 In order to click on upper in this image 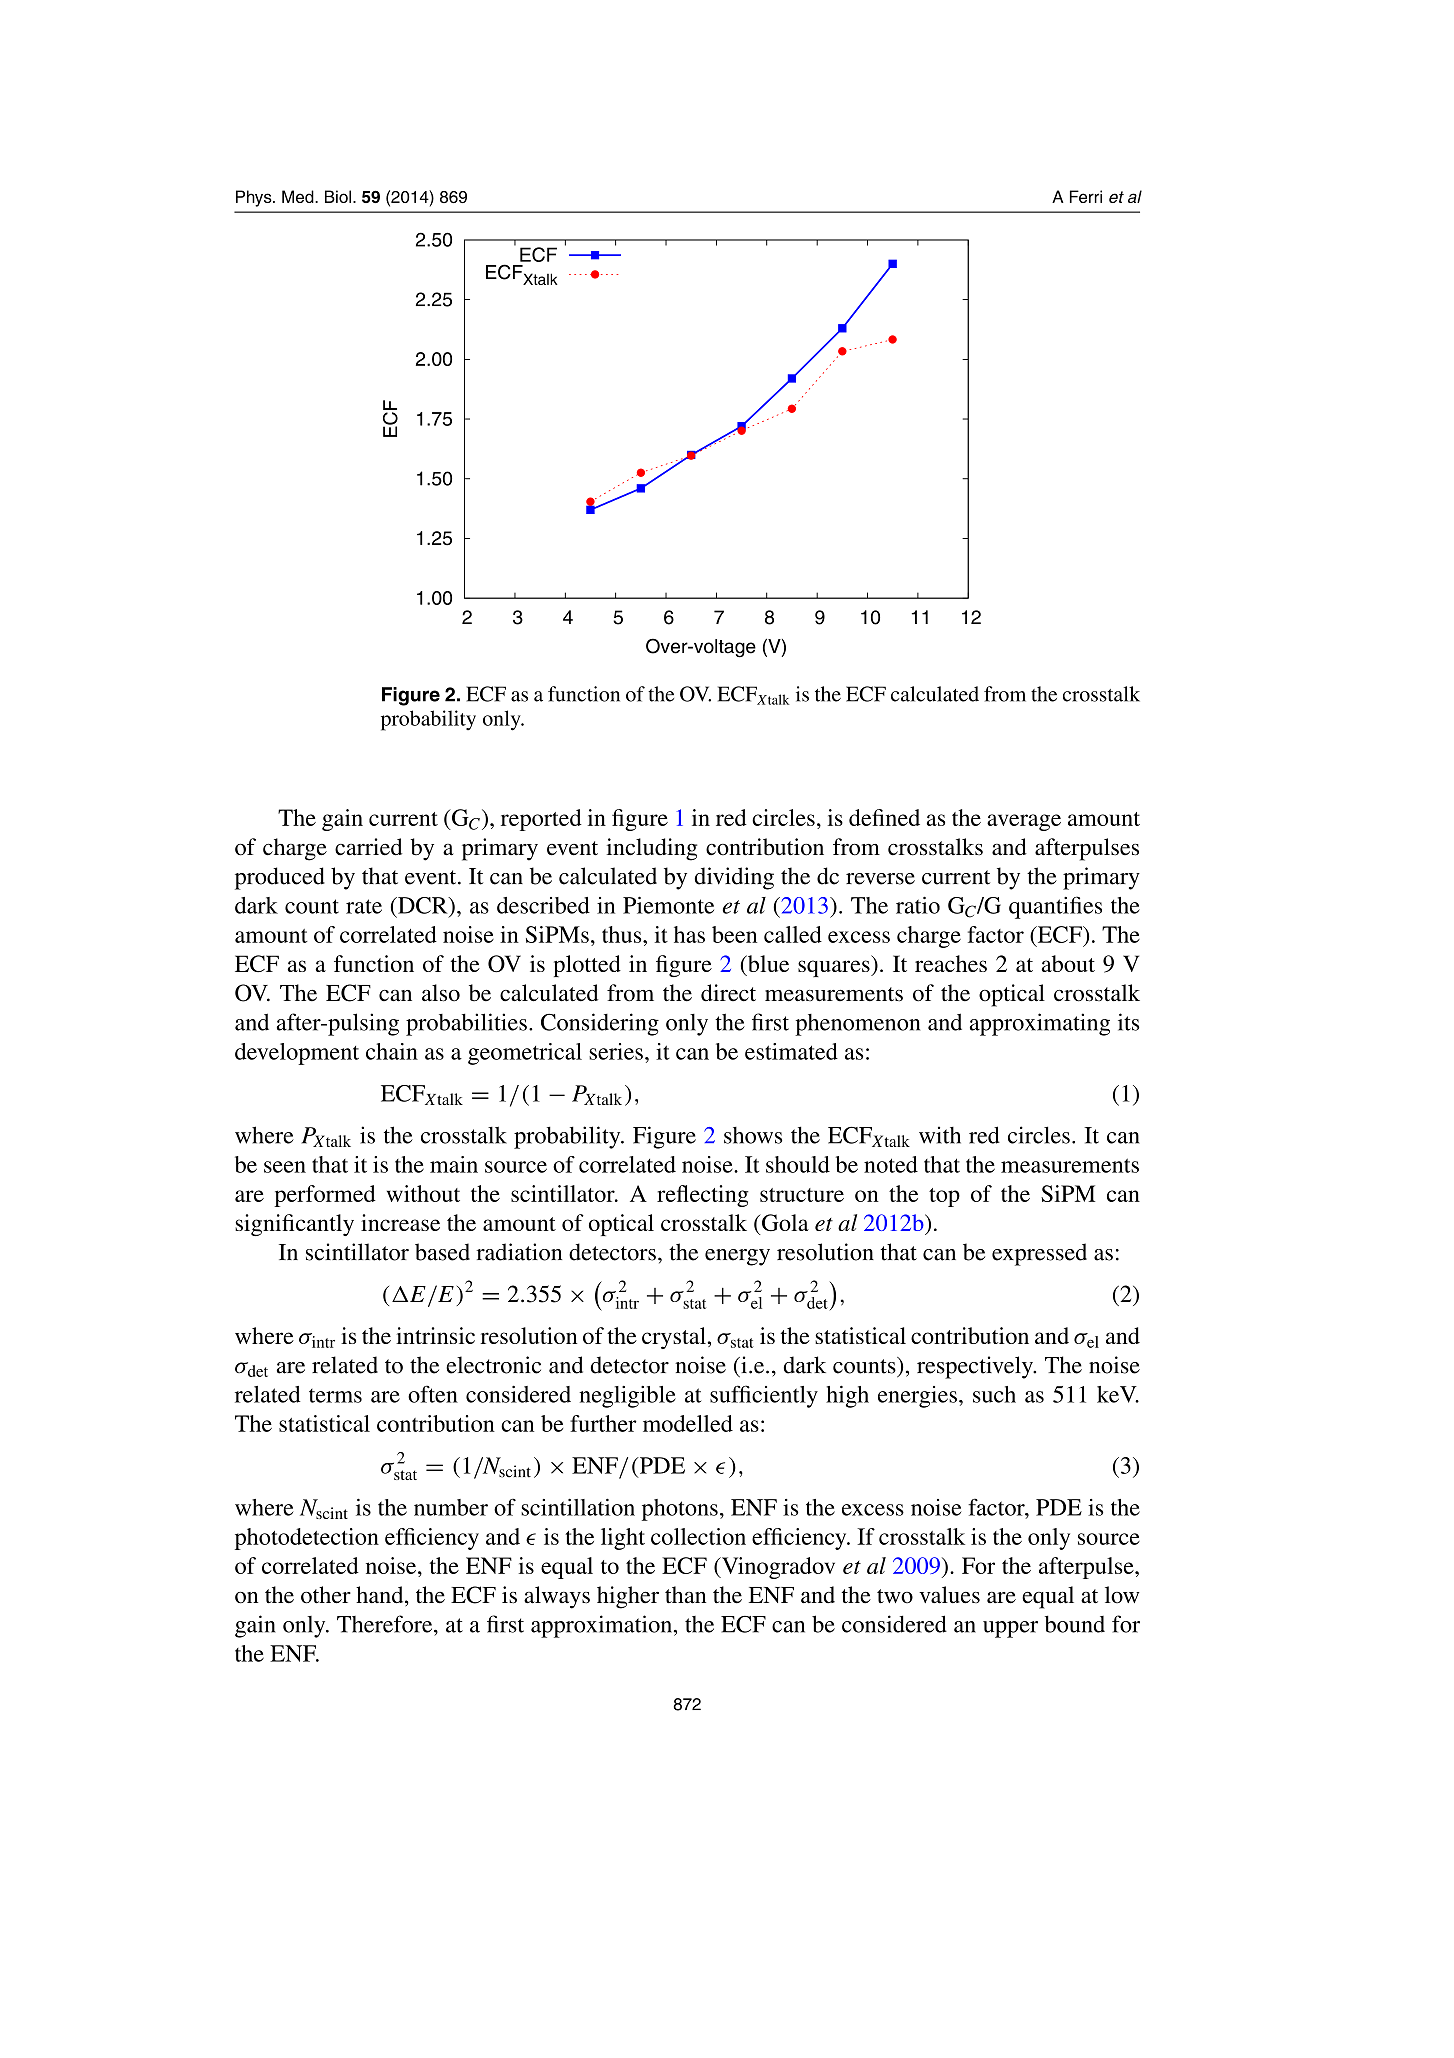, I will do `click(1010, 1629)`.
